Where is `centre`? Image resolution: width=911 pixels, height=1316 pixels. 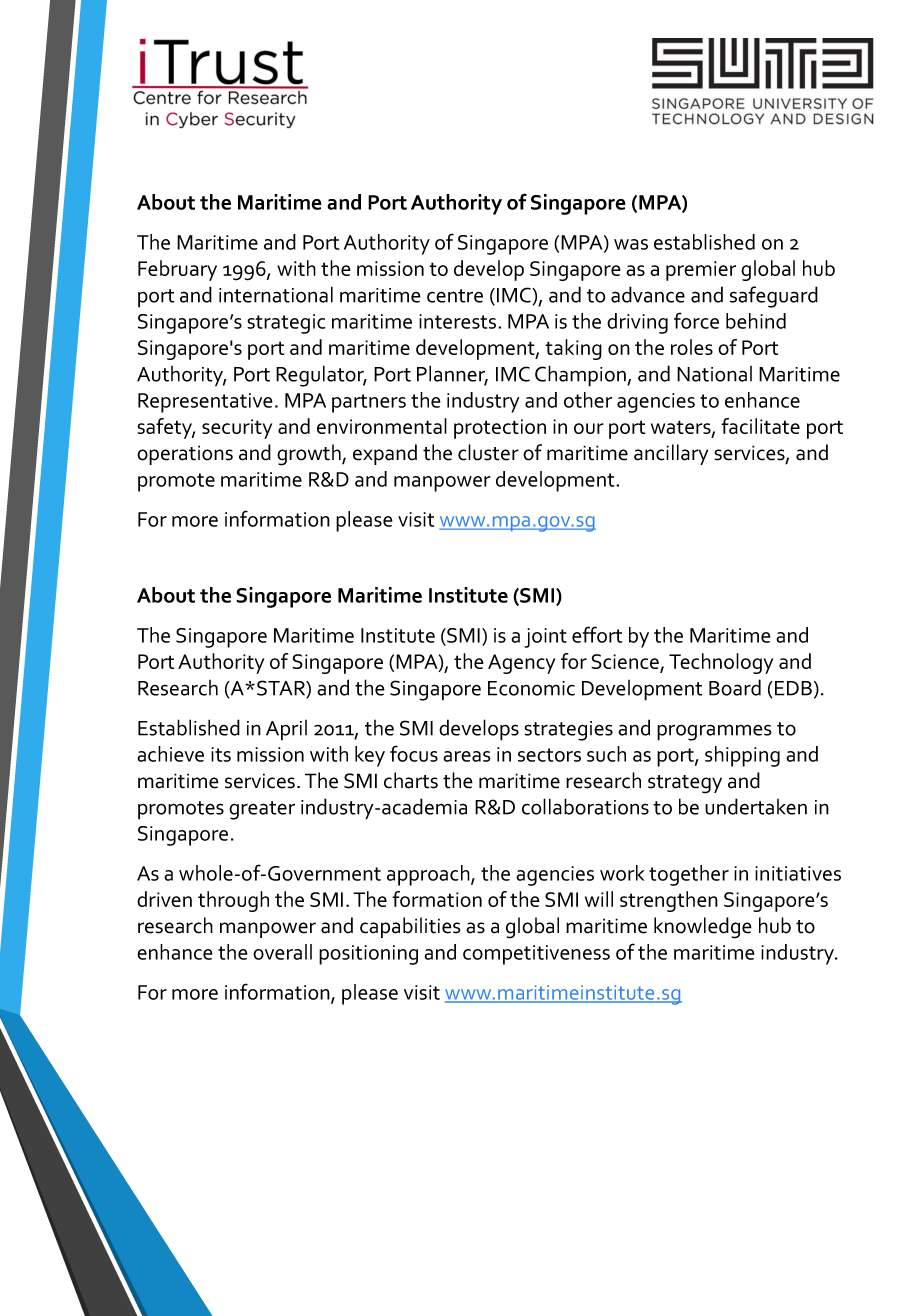 centre is located at coordinates (455, 296).
